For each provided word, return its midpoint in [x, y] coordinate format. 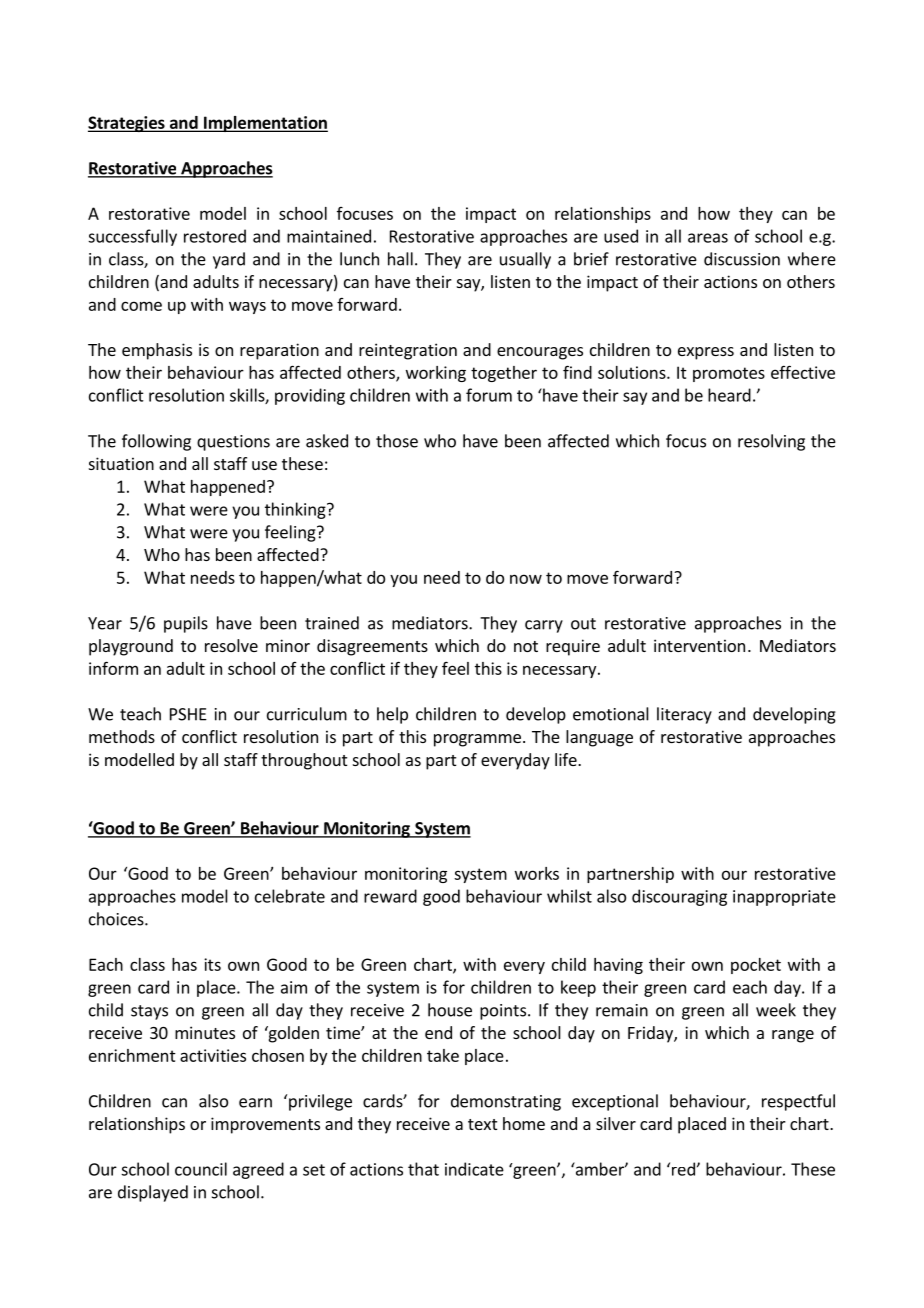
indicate [474, 1169]
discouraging [679, 897]
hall [400, 259]
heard [729, 395]
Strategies [127, 124]
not [526, 646]
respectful [798, 1102]
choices [117, 919]
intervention [699, 645]
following [156, 442]
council [201, 1169]
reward [390, 896]
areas [708, 238]
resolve [231, 645]
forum [489, 395]
